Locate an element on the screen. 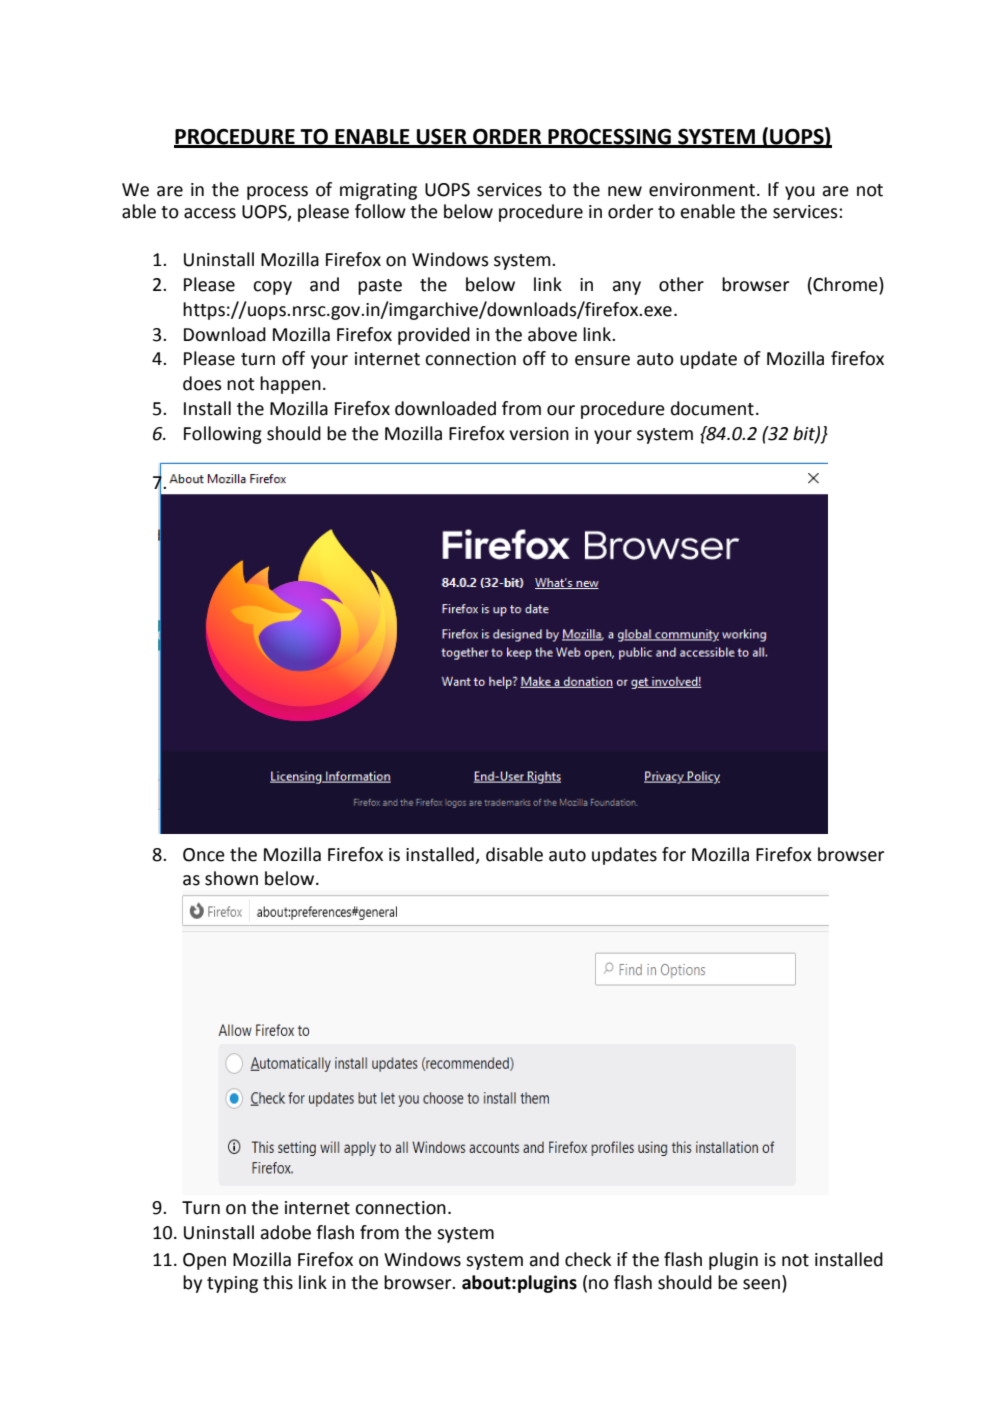  this is located at coordinates (278, 1282).
